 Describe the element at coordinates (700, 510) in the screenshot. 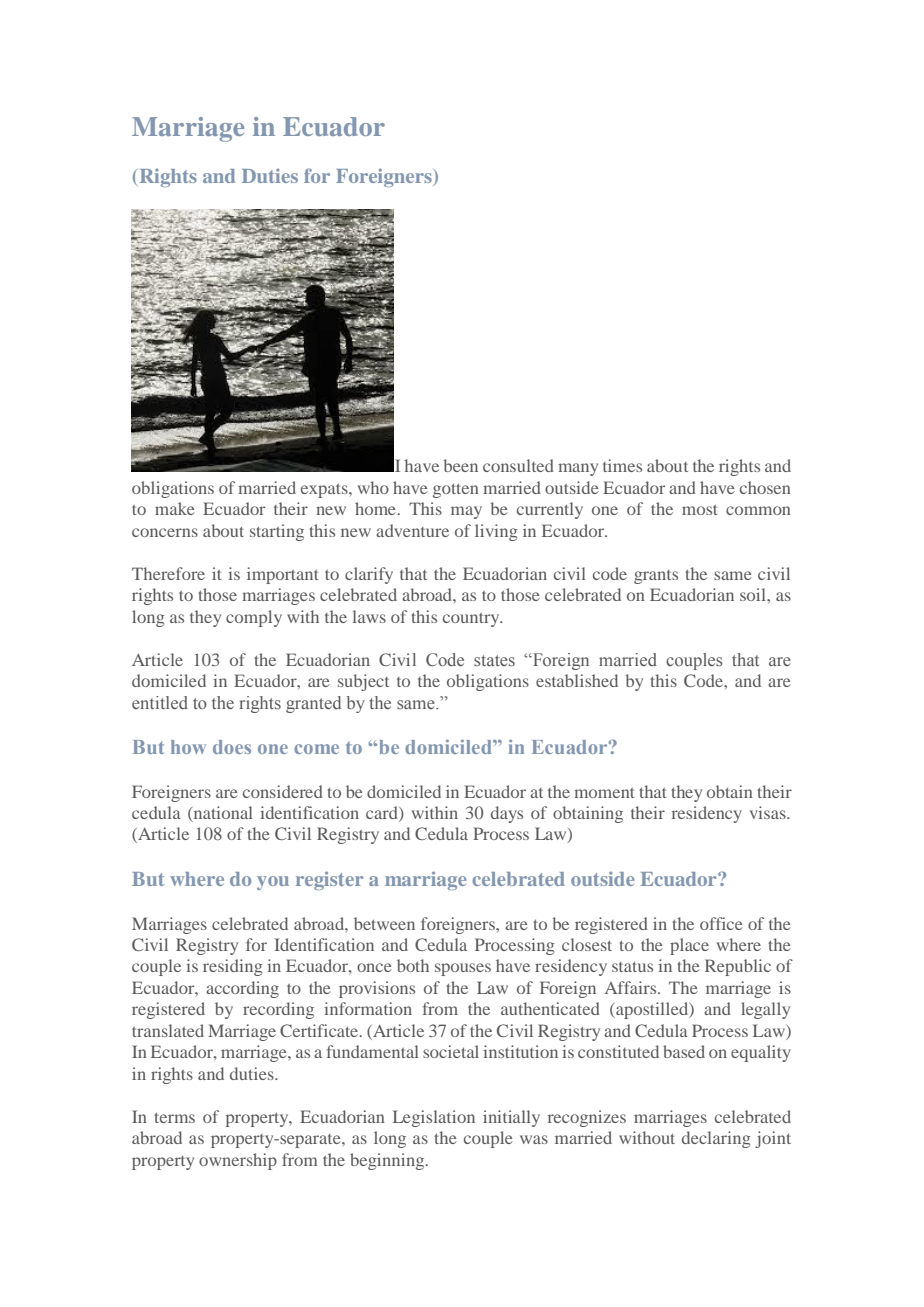

I see `most` at that location.
